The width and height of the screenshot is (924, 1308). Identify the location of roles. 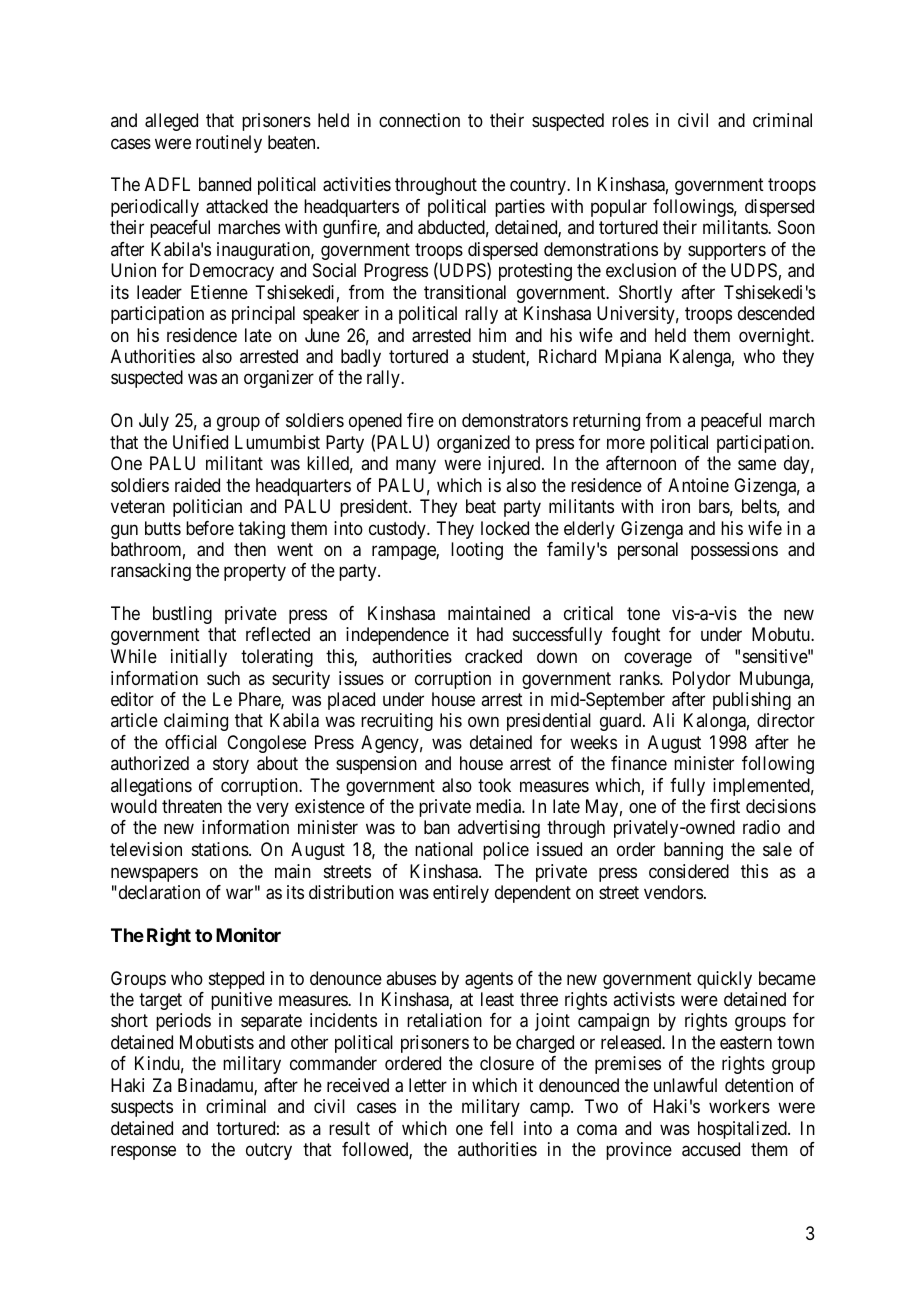
(630, 120).
